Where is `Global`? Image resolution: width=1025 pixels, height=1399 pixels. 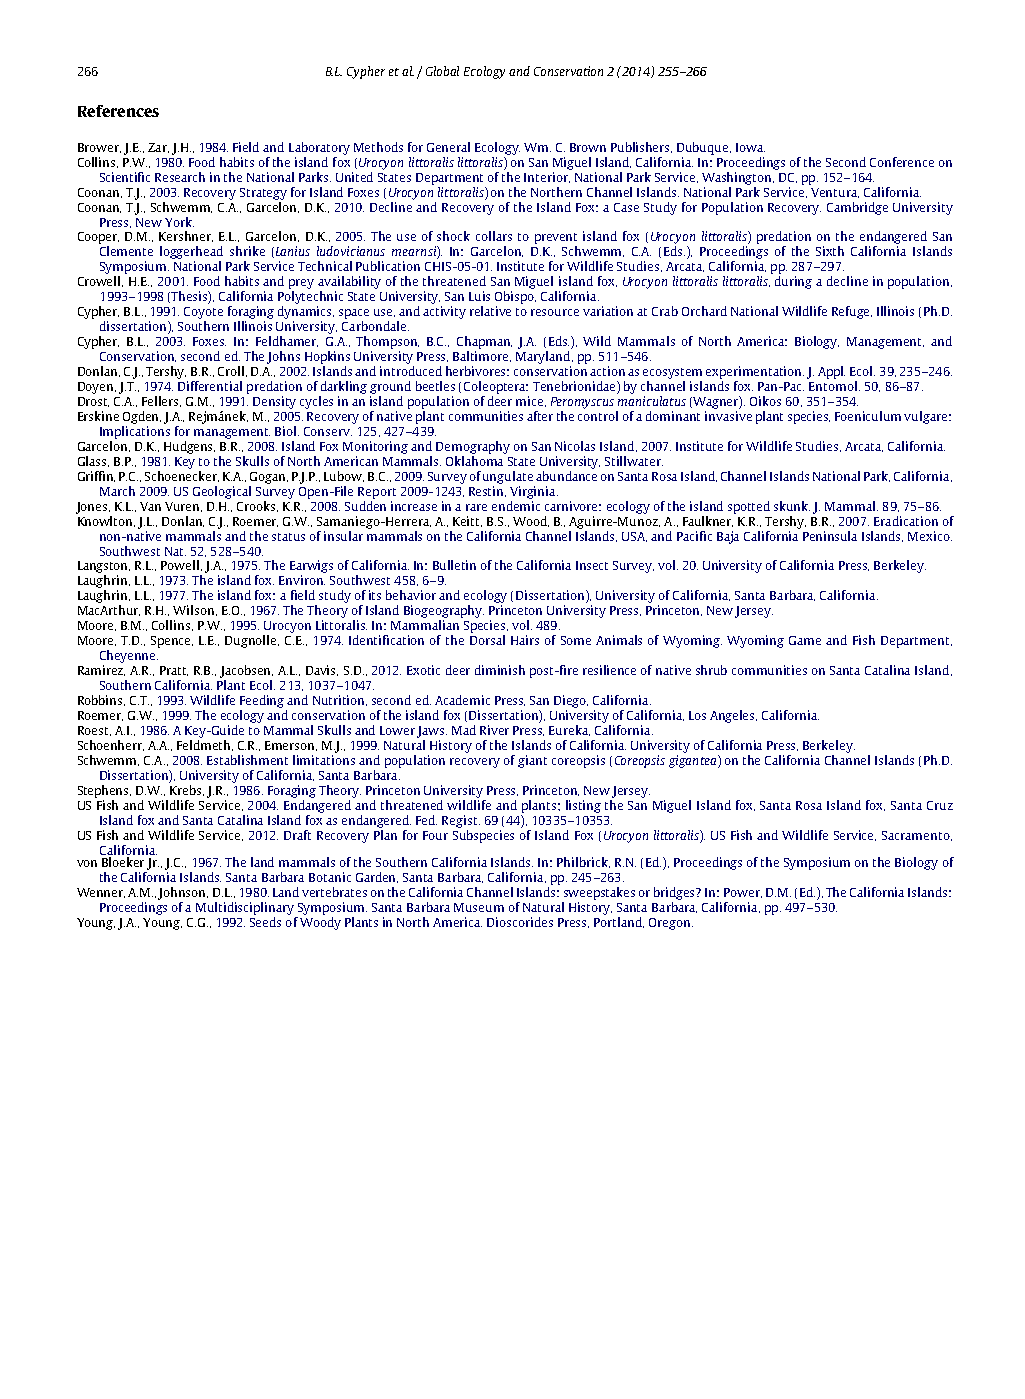
Global is located at coordinates (442, 71).
